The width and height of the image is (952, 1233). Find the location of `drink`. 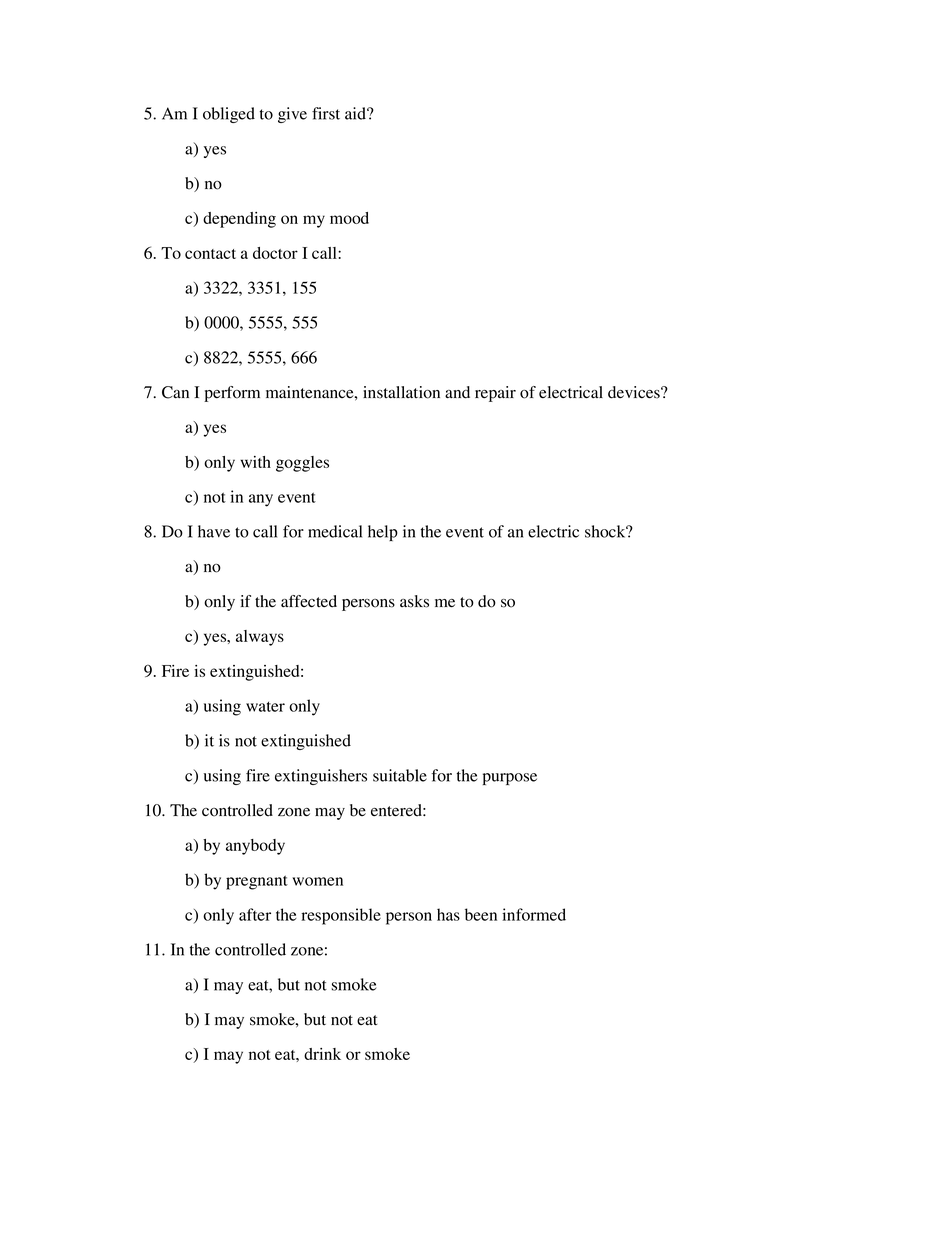

drink is located at coordinates (322, 1054).
